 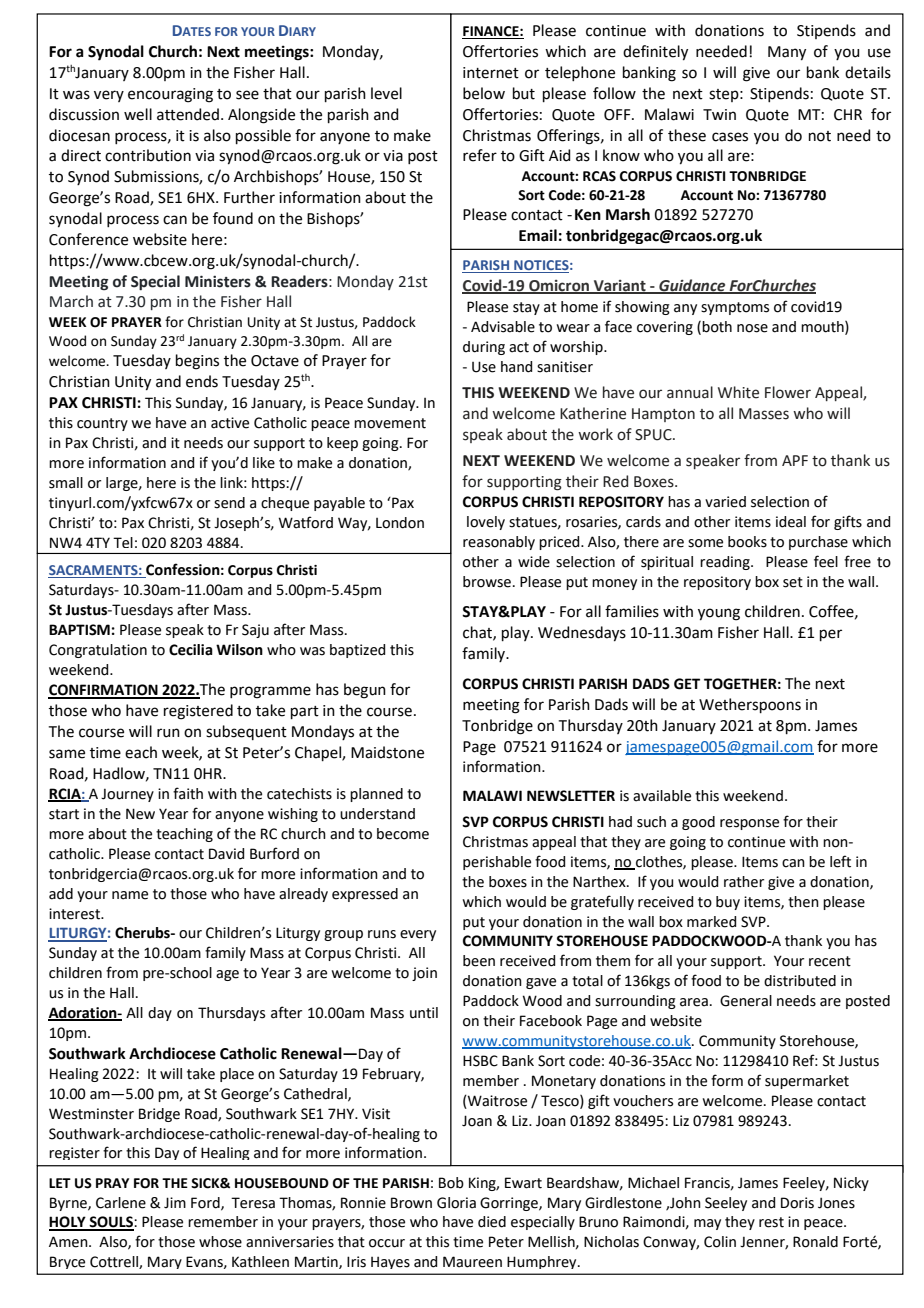 What do you see at coordinates (403, 834) in the page?
I see `become` at bounding box center [403, 834].
